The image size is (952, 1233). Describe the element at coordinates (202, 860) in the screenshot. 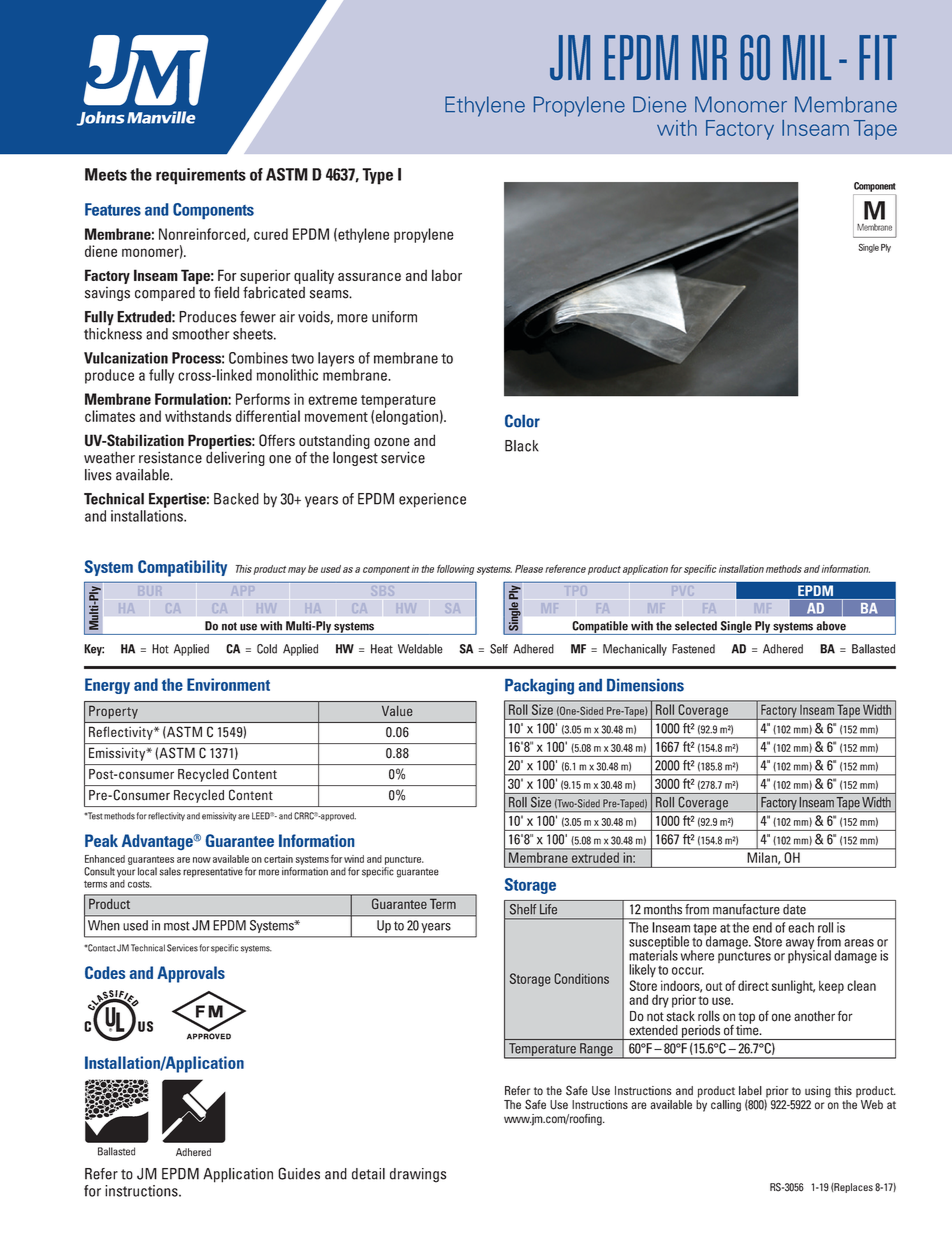

I see `now` at that location.
